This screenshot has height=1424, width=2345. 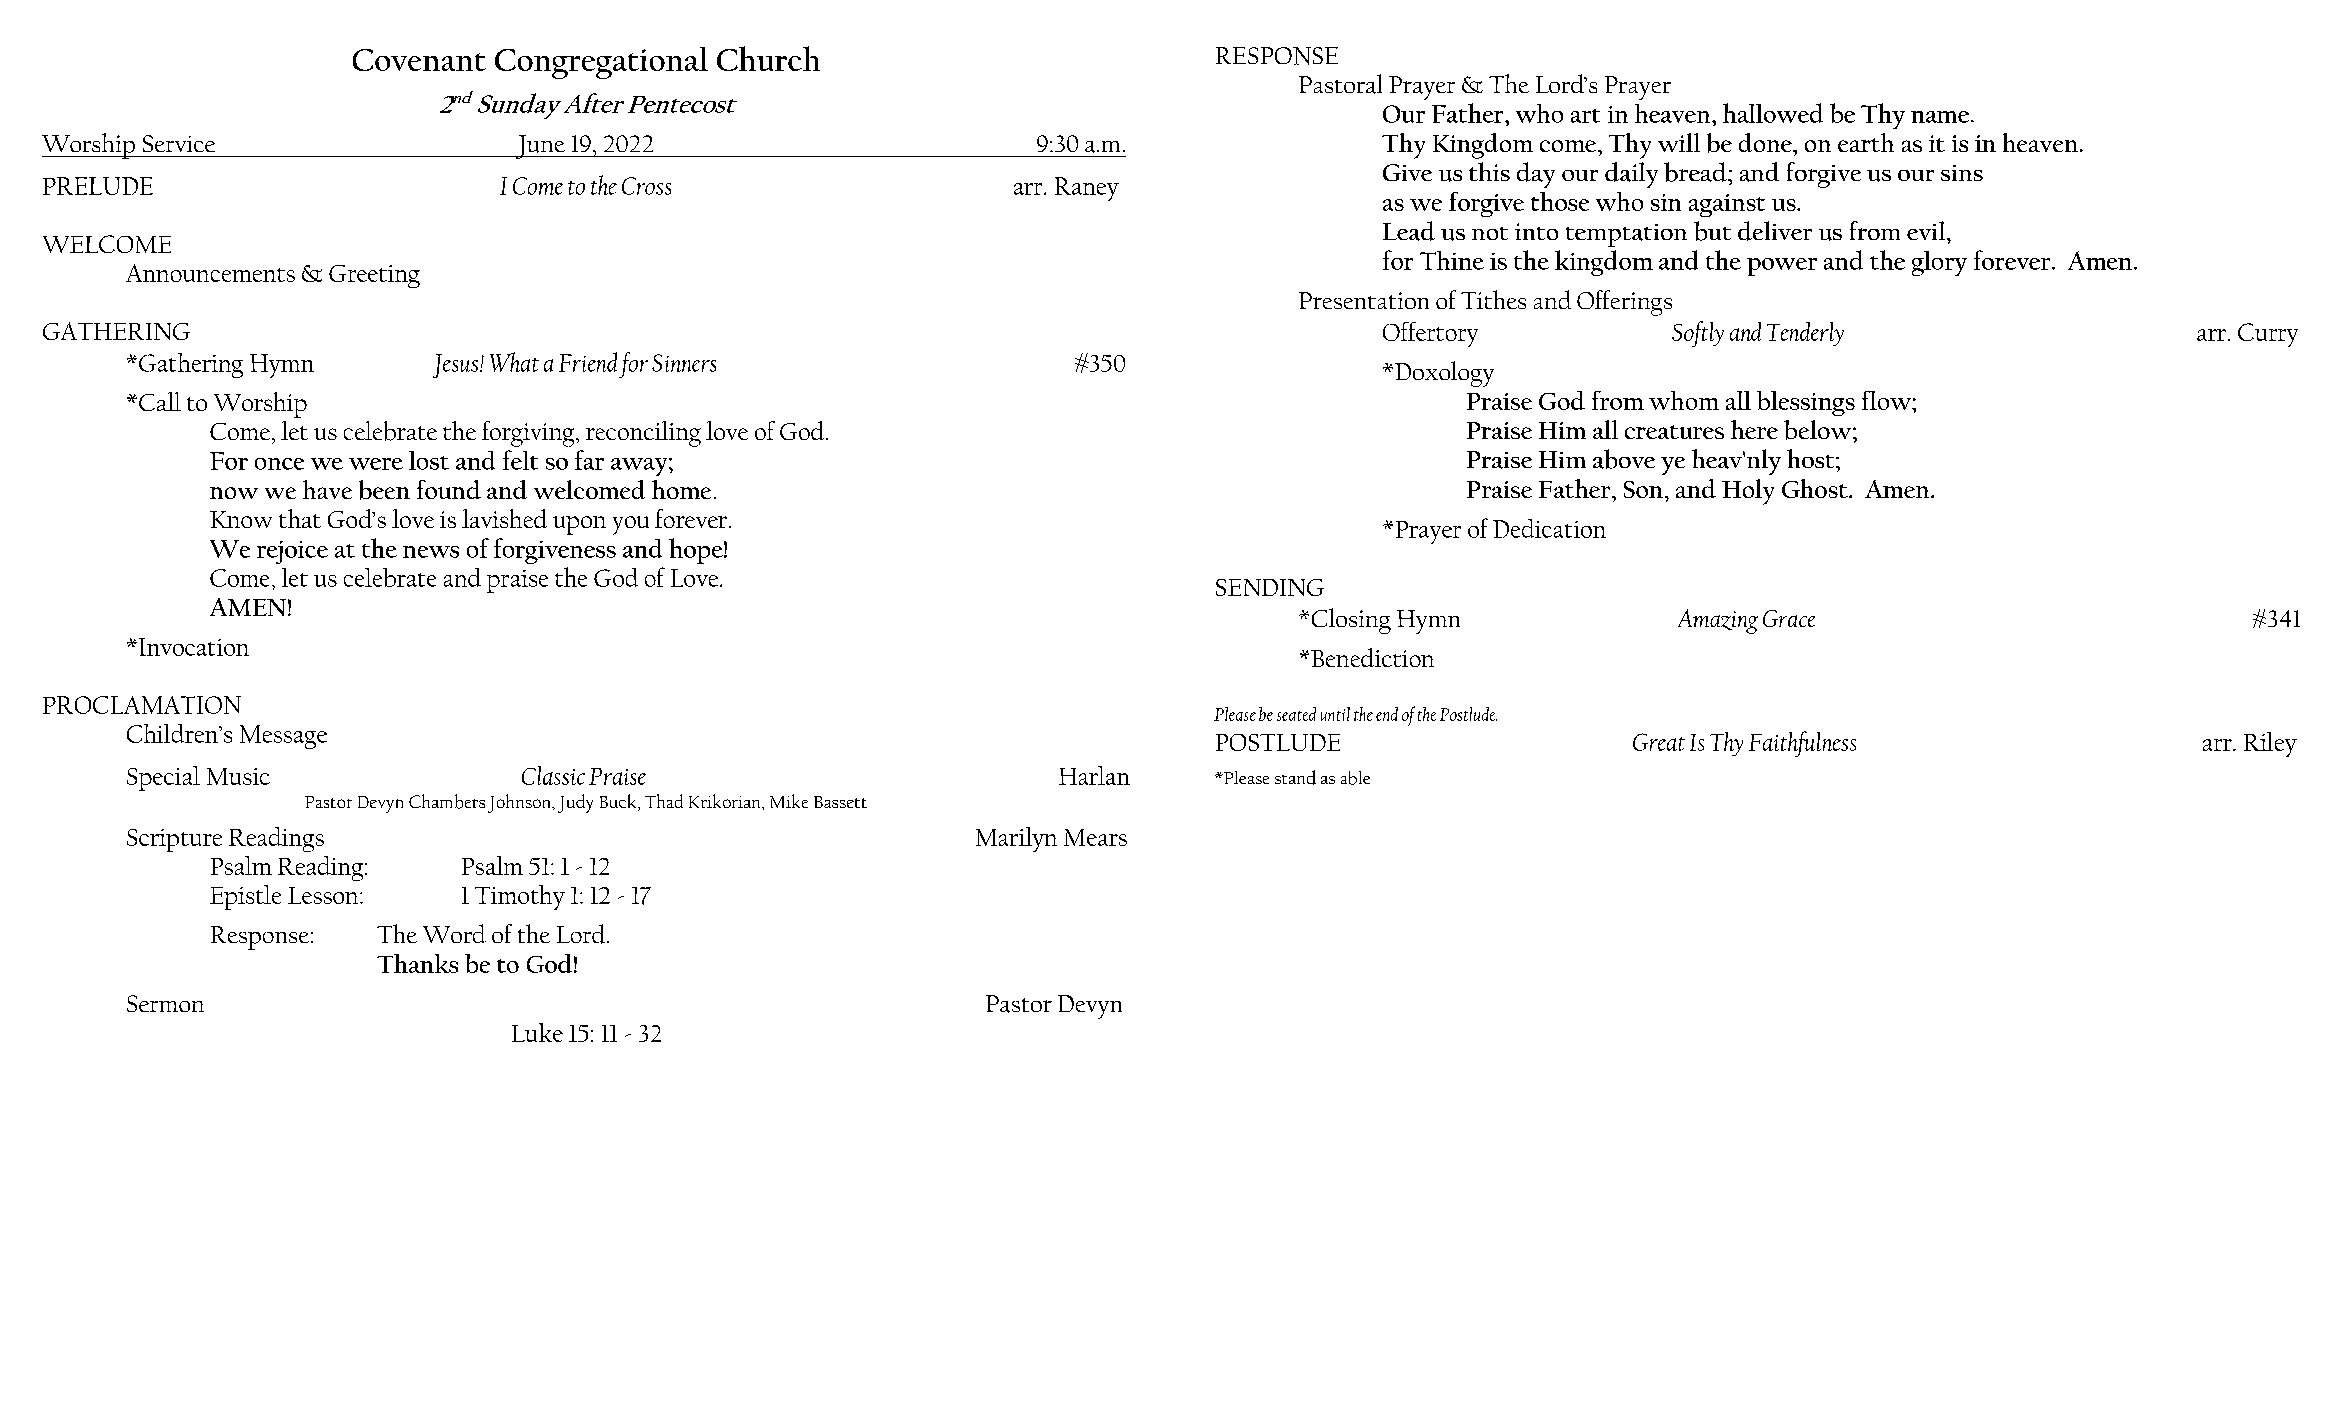 What do you see at coordinates (1748, 492) in the screenshot?
I see `Holy` at bounding box center [1748, 492].
